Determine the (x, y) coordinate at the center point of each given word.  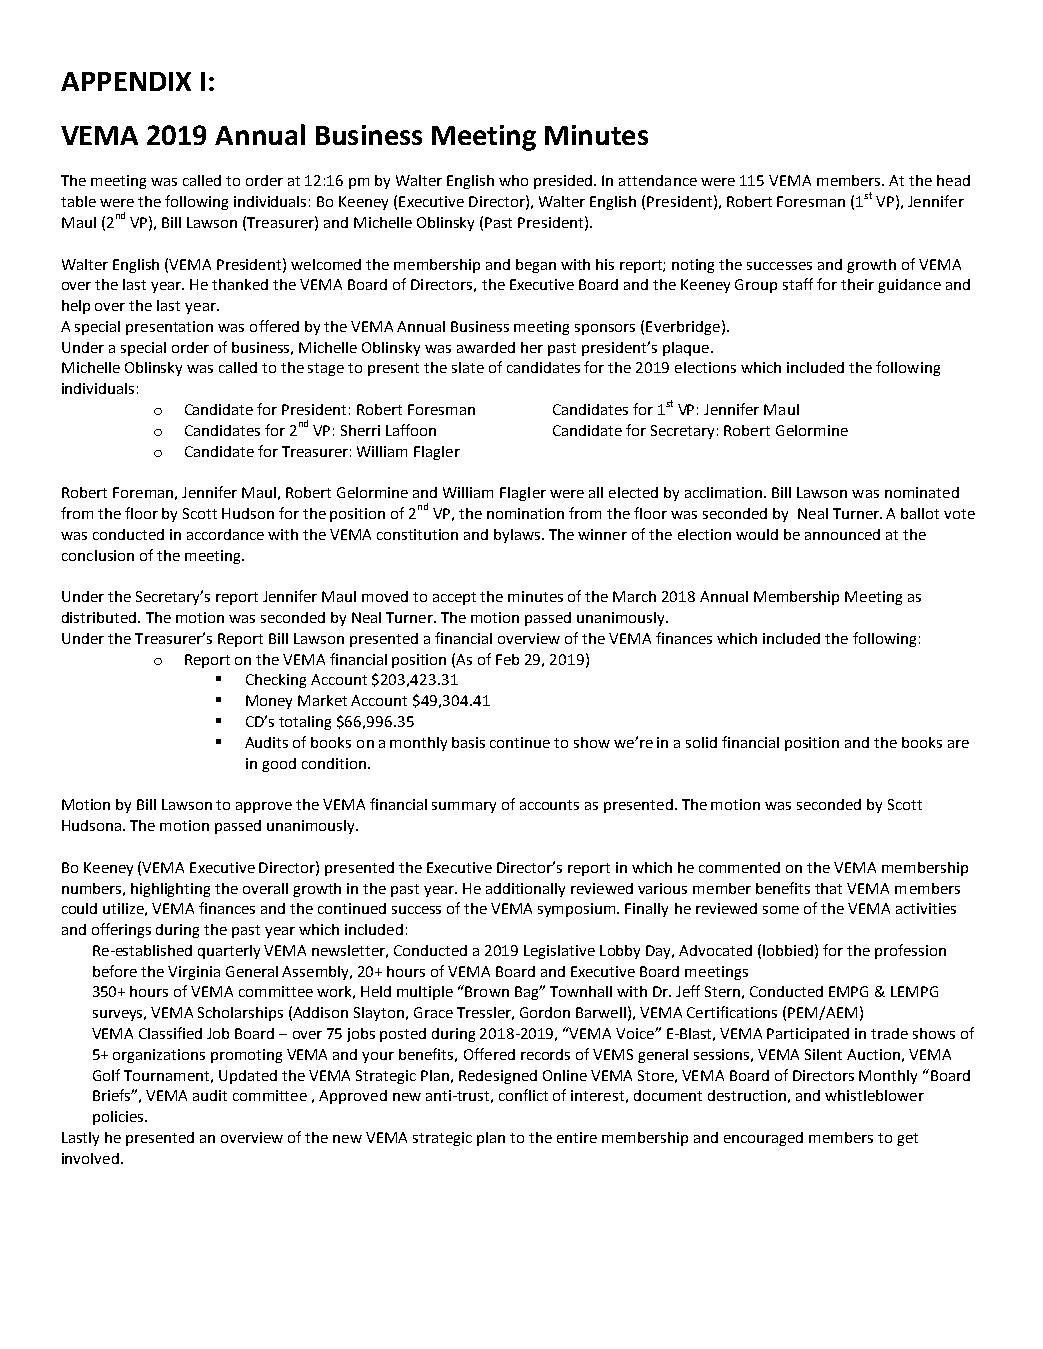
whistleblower (874, 1095)
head (953, 180)
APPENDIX (126, 81)
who (513, 180)
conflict (523, 1095)
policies (119, 1118)
